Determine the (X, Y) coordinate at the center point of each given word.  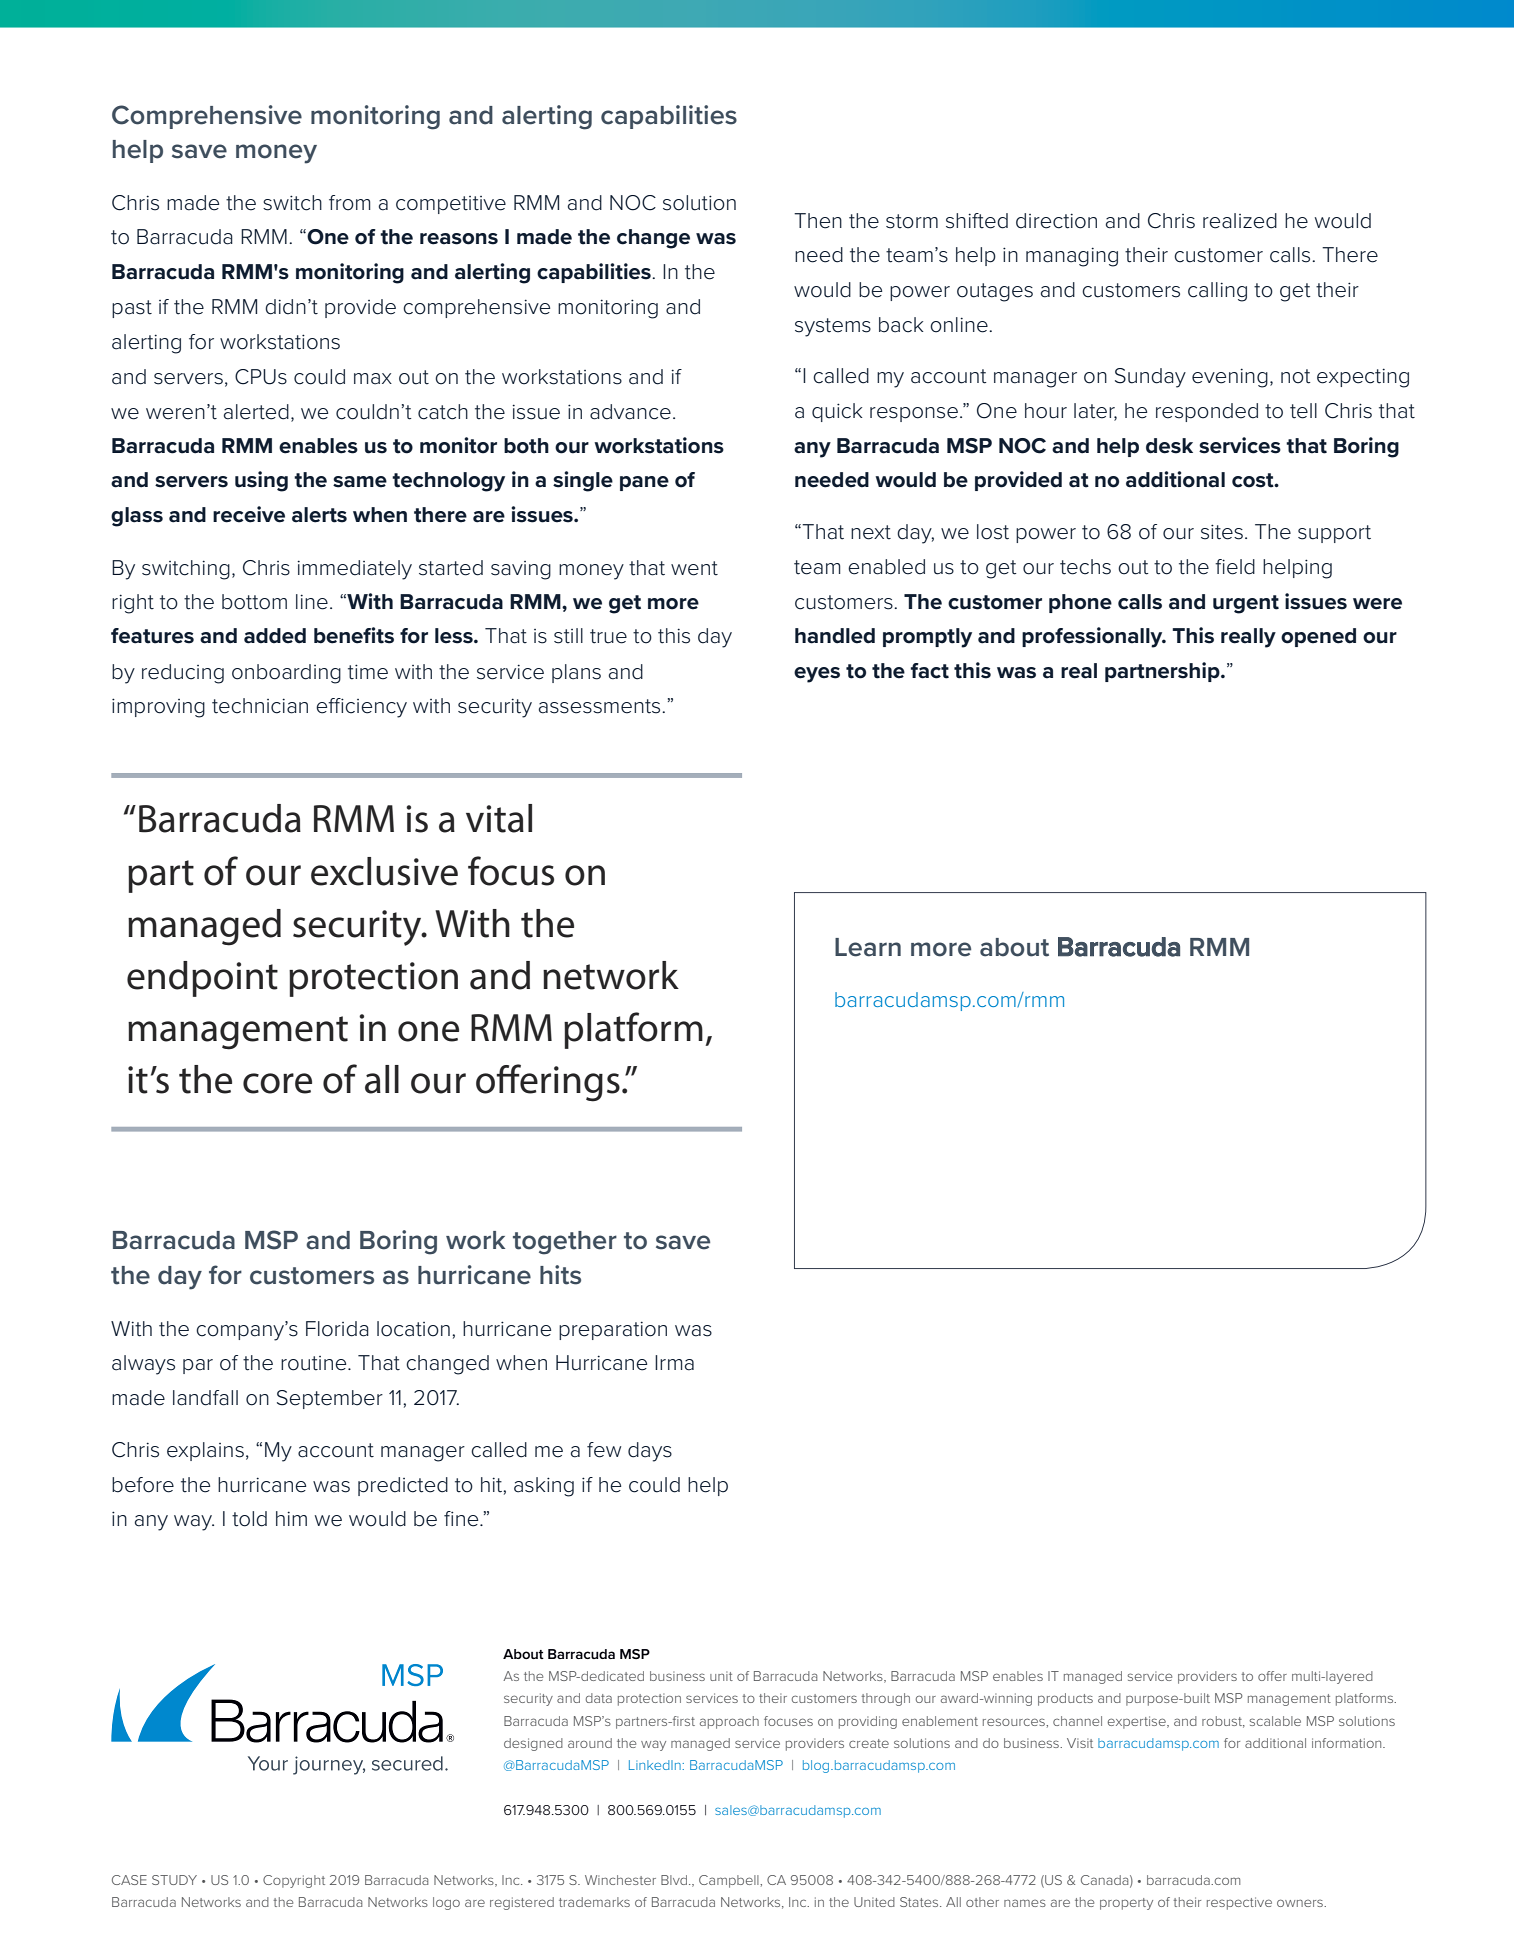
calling (1217, 292)
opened (1318, 637)
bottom (254, 602)
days (650, 1452)
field (1235, 567)
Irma (674, 1363)
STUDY (174, 1880)
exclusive (384, 871)
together (565, 1243)
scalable (1275, 1721)
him (291, 1518)
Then (818, 221)
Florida (337, 1329)
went (694, 568)
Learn (868, 947)
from (350, 203)
